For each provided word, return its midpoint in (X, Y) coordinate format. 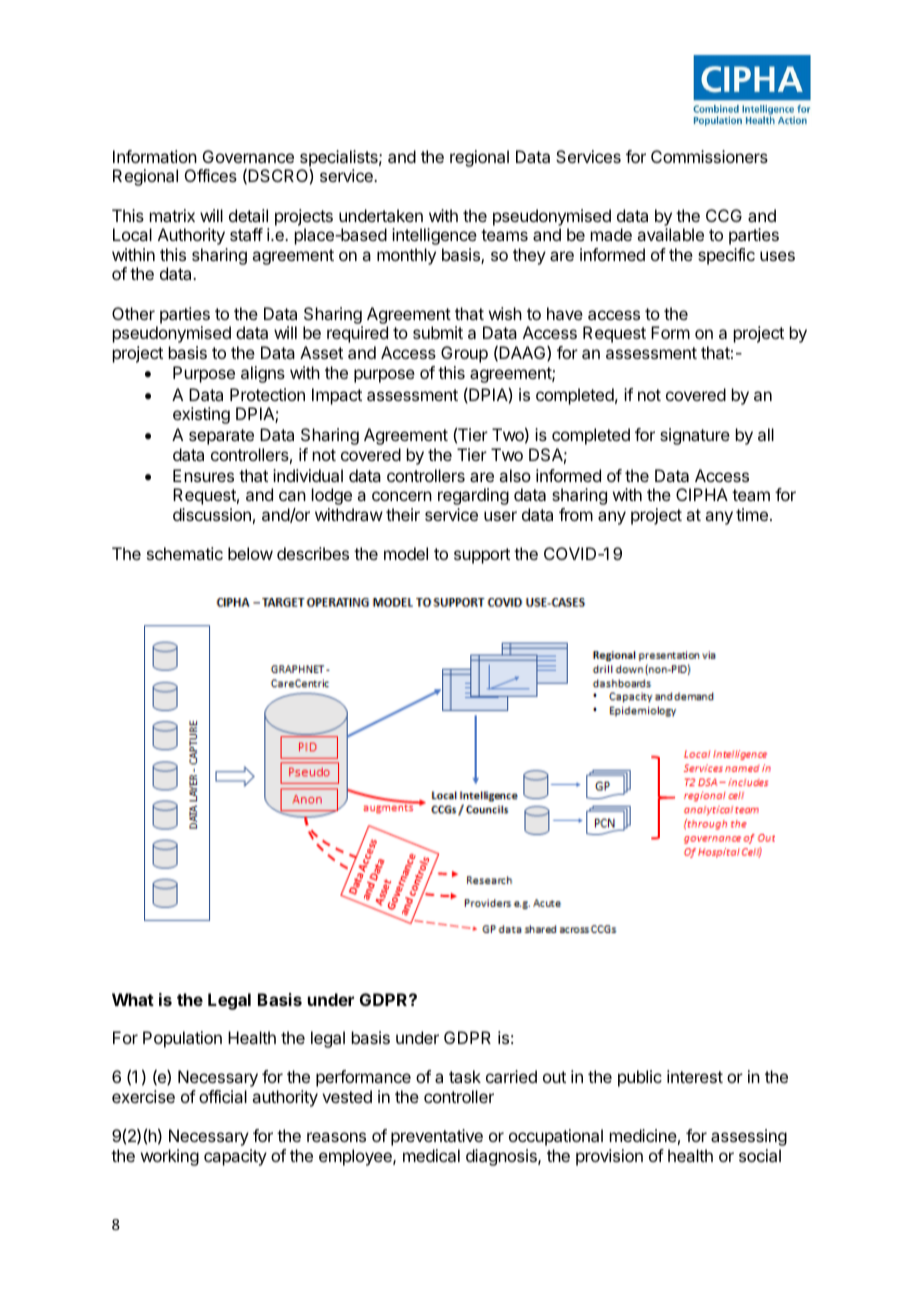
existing (201, 415)
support (482, 556)
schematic (185, 553)
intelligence (434, 236)
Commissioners (709, 156)
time (752, 514)
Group (464, 354)
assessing (749, 1137)
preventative (437, 1137)
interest (695, 1076)
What (133, 999)
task (465, 1076)
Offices (211, 175)
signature (695, 436)
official (223, 1096)
